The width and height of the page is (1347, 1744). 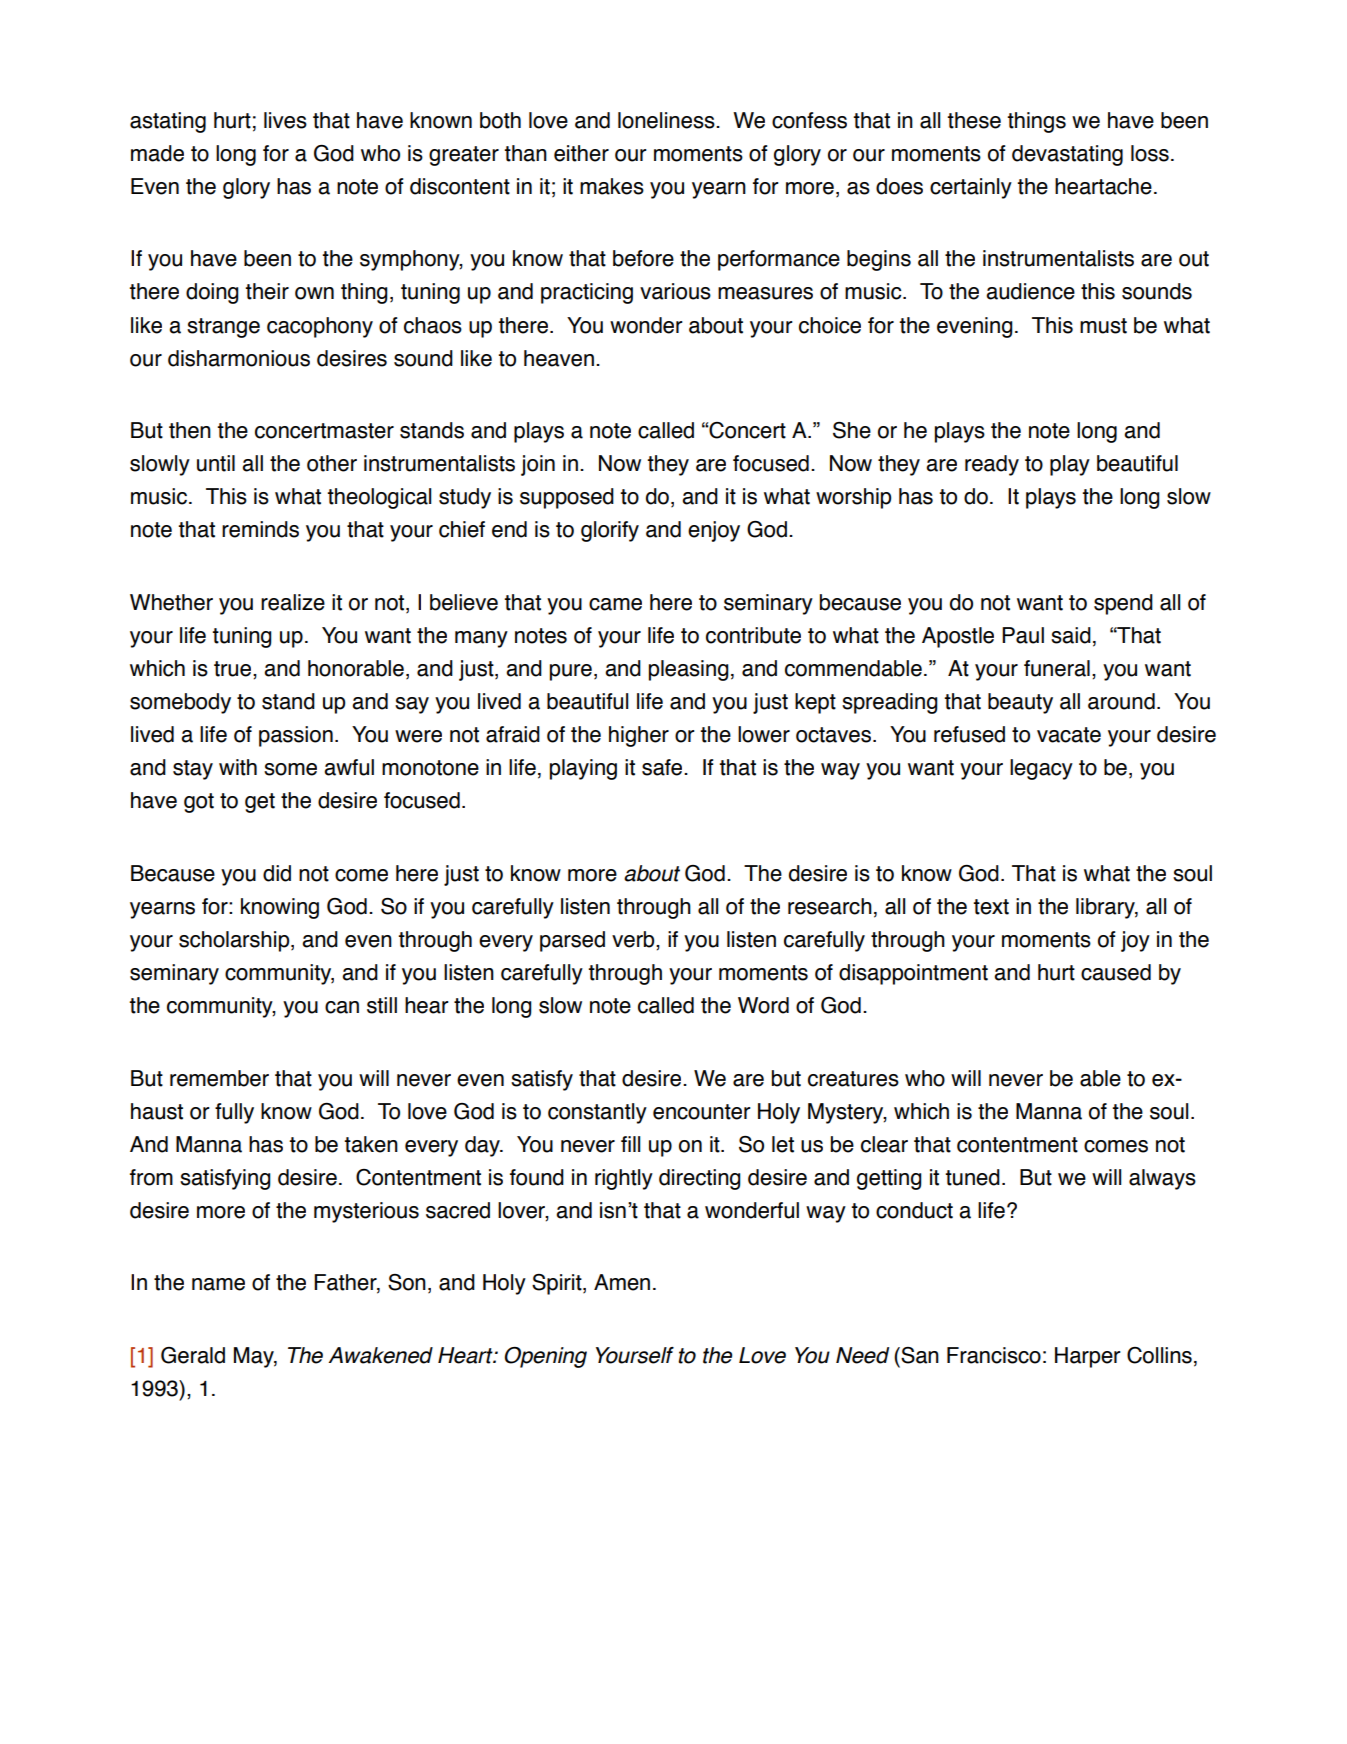 What do you see at coordinates (622, 1282) in the page?
I see `Amen` at bounding box center [622, 1282].
